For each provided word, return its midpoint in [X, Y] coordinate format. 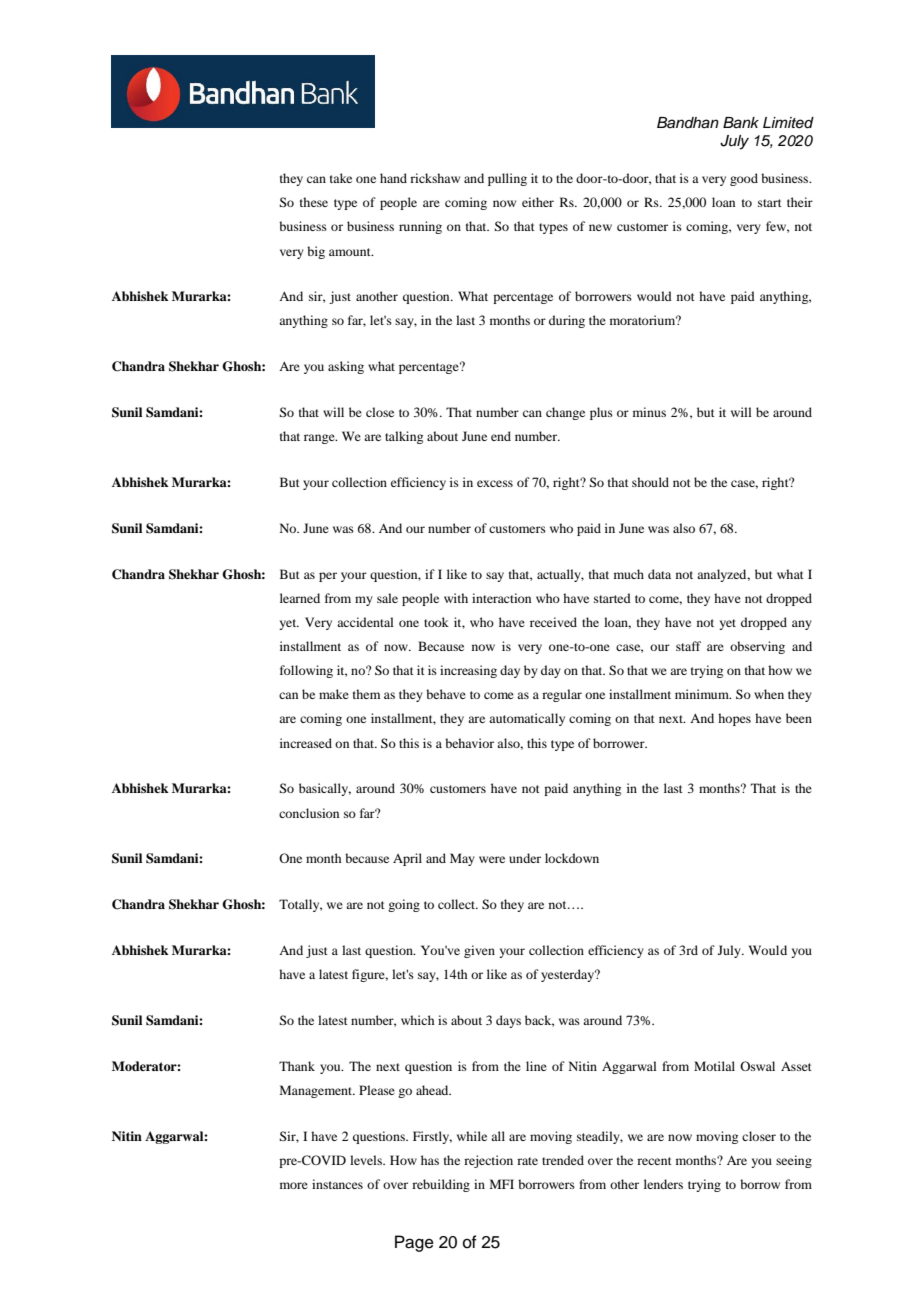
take [341, 178]
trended [563, 1160]
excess [495, 483]
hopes [734, 719]
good [744, 179]
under [525, 858]
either [538, 202]
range [320, 439]
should [650, 482]
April [407, 859]
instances [337, 1184]
